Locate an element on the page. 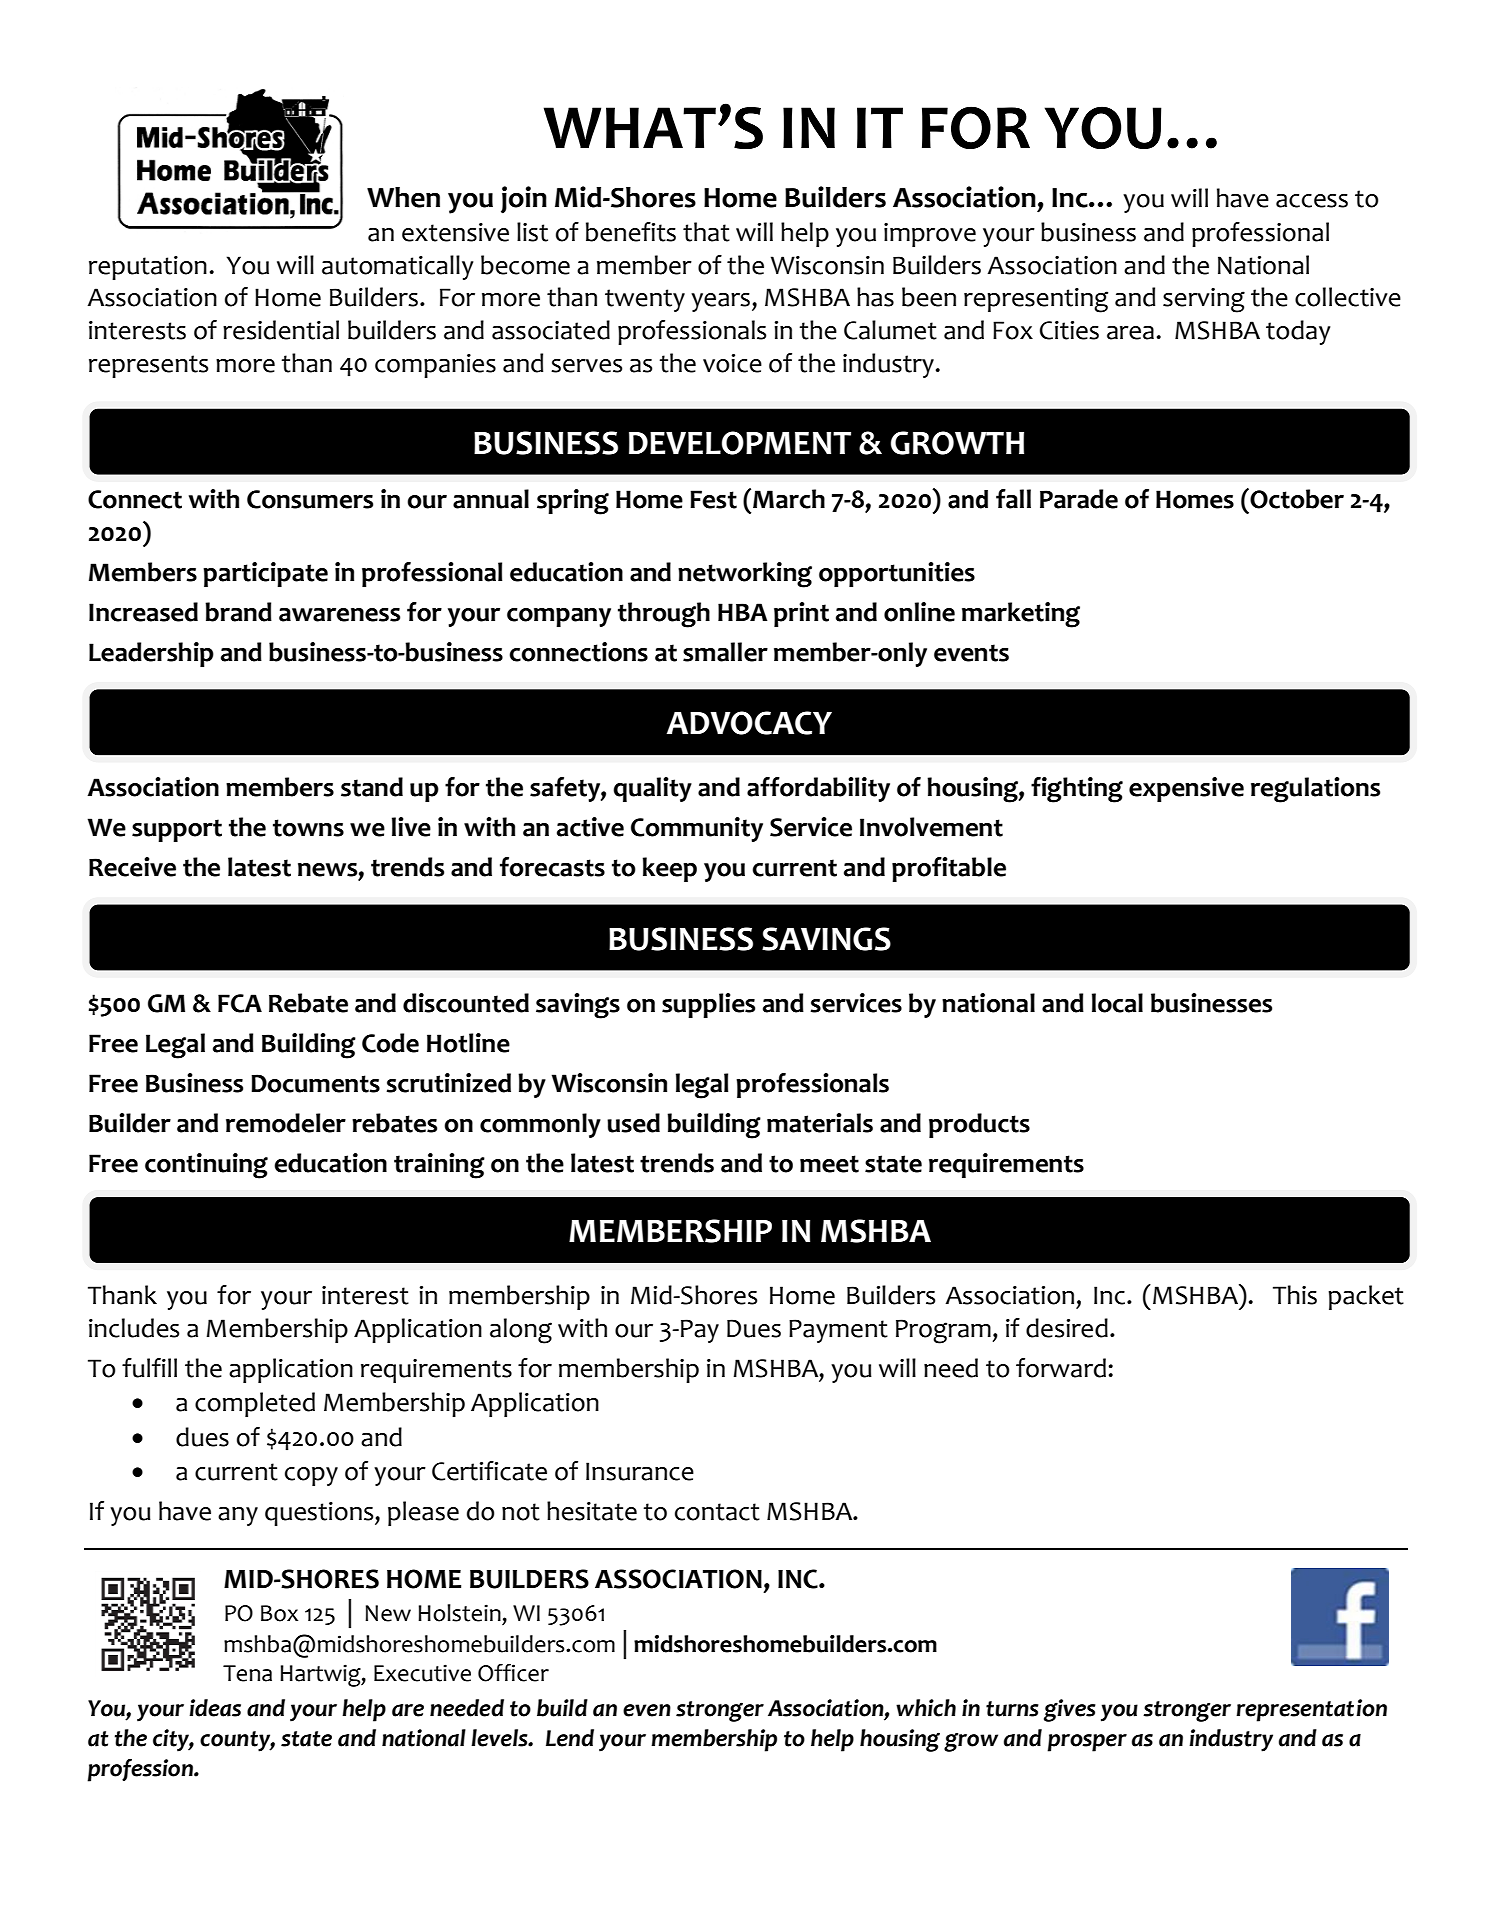 The image size is (1492, 1931). that is located at coordinates (706, 232).
